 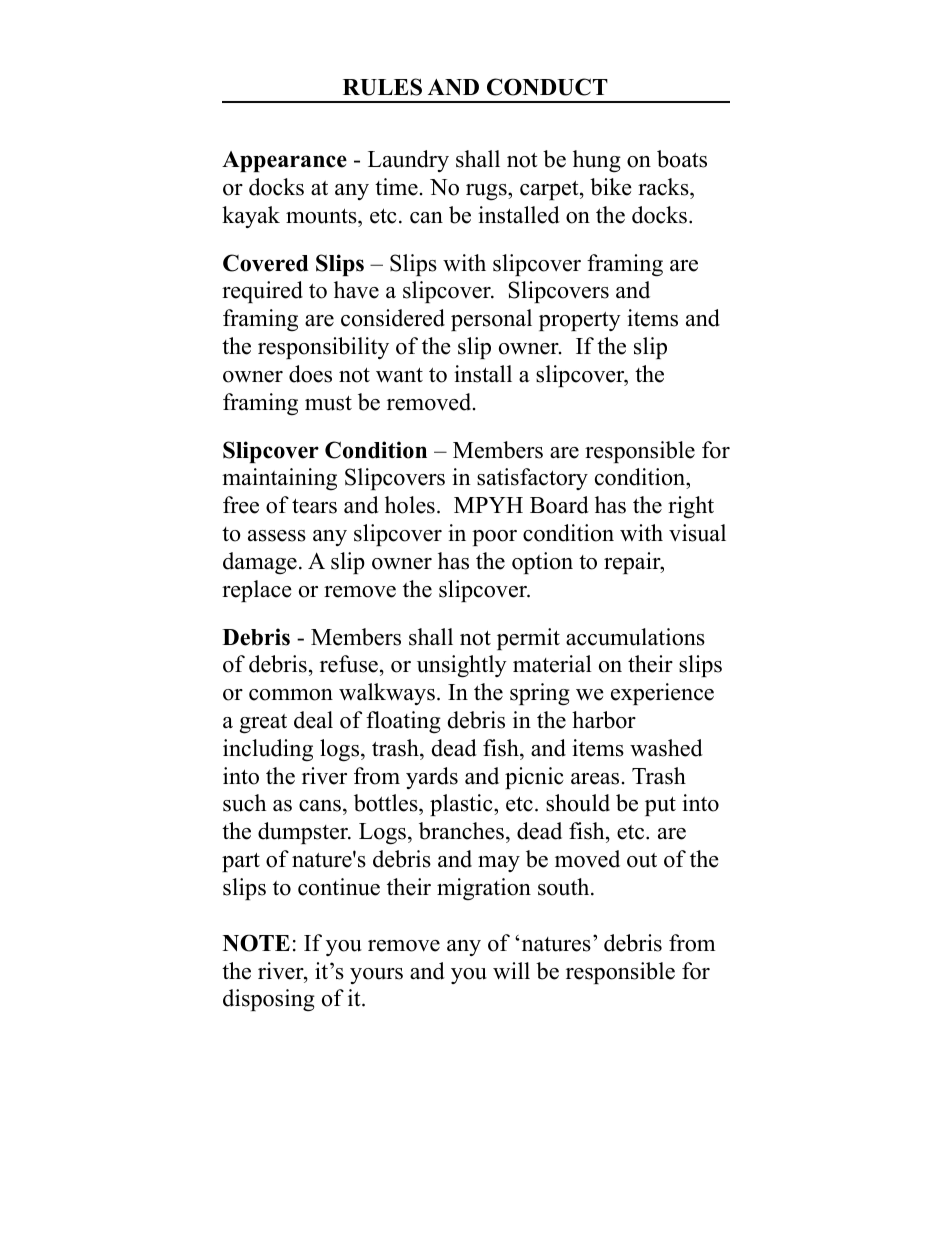 I want to click on south, so click(x=565, y=887).
